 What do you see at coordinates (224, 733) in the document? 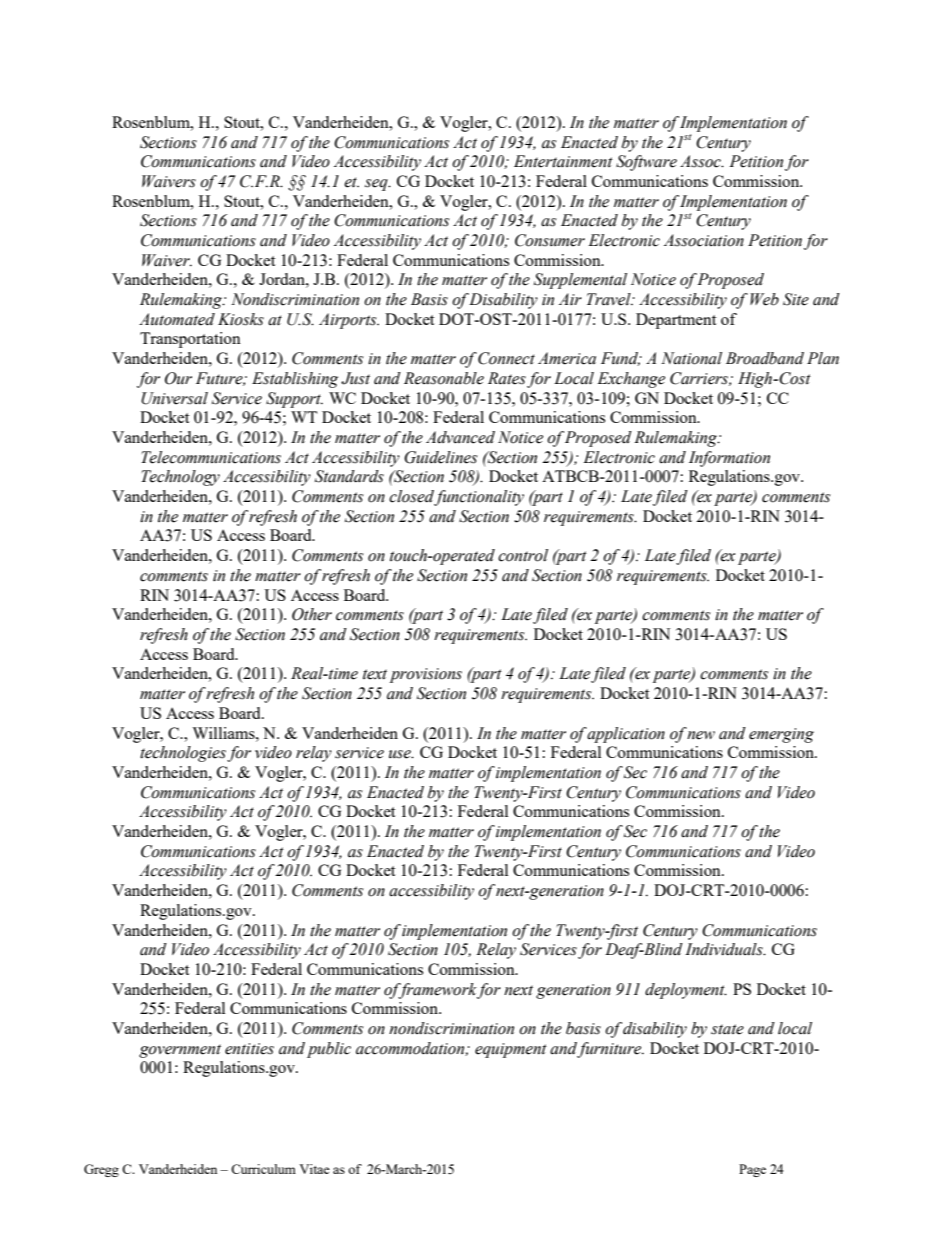
I see `Williams` at bounding box center [224, 733].
